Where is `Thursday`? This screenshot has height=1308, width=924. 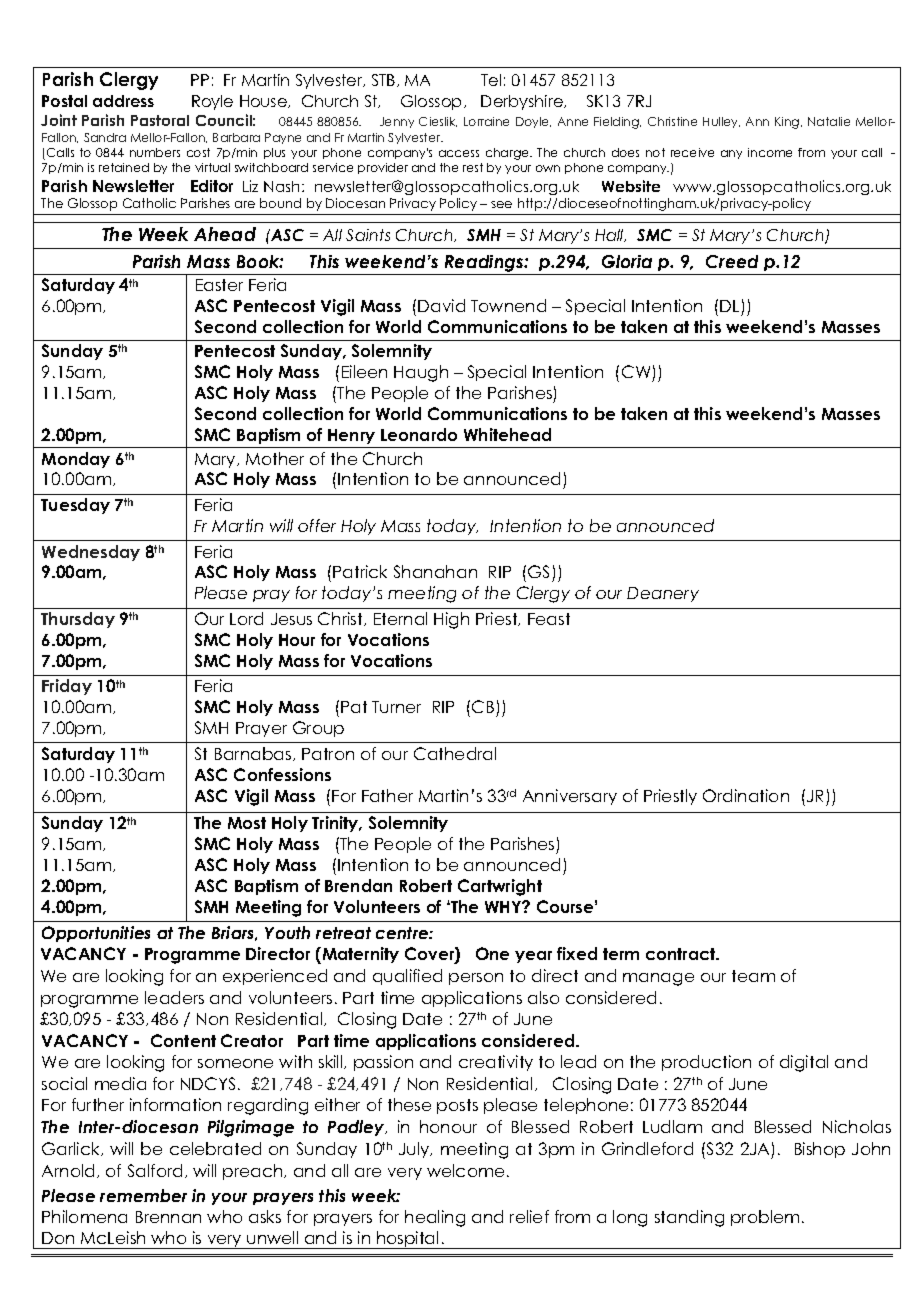 Thursday is located at coordinates (78, 620).
